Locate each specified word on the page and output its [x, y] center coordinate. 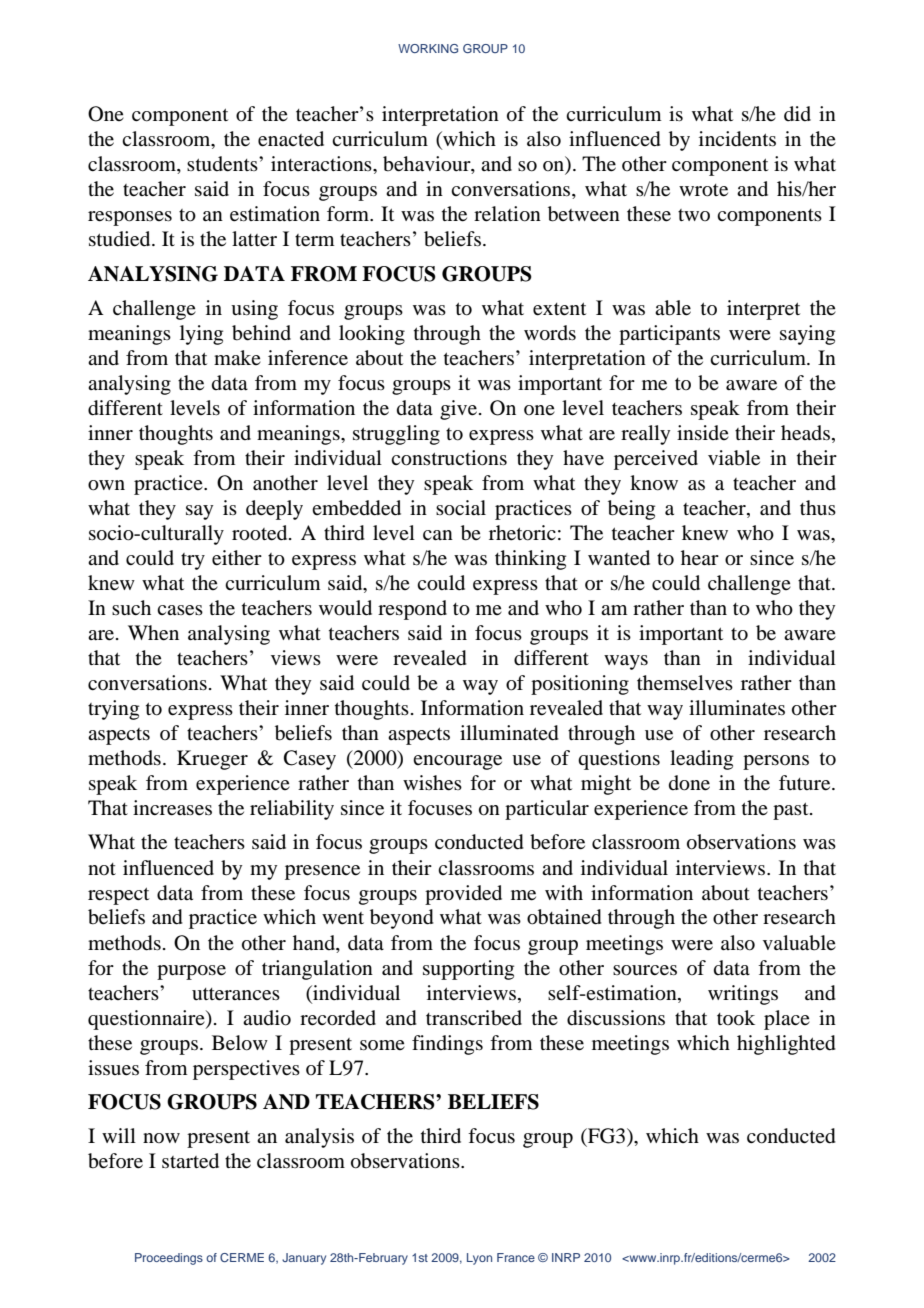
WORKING [428, 48]
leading [701, 760]
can [438, 535]
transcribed [474, 1018]
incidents [737, 139]
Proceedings [169, 1259]
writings [743, 995]
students [223, 164]
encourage [457, 762]
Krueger [212, 760]
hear [700, 558]
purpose [191, 972]
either [237, 558]
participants [669, 335]
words [550, 333]
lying [201, 335]
